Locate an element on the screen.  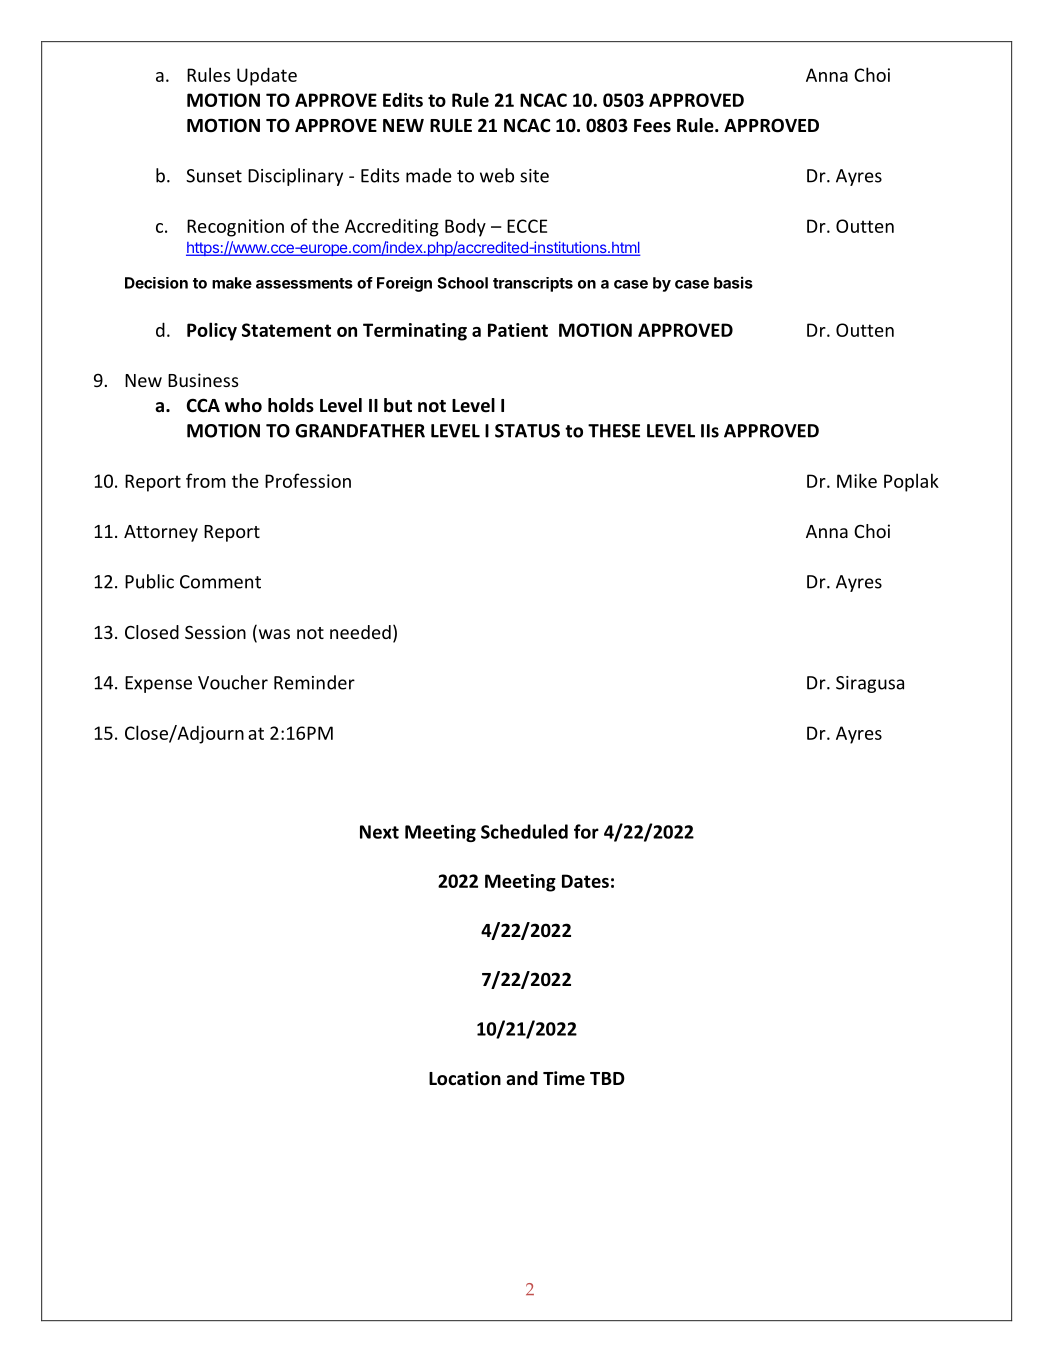
TBD is located at coordinates (607, 1078).
